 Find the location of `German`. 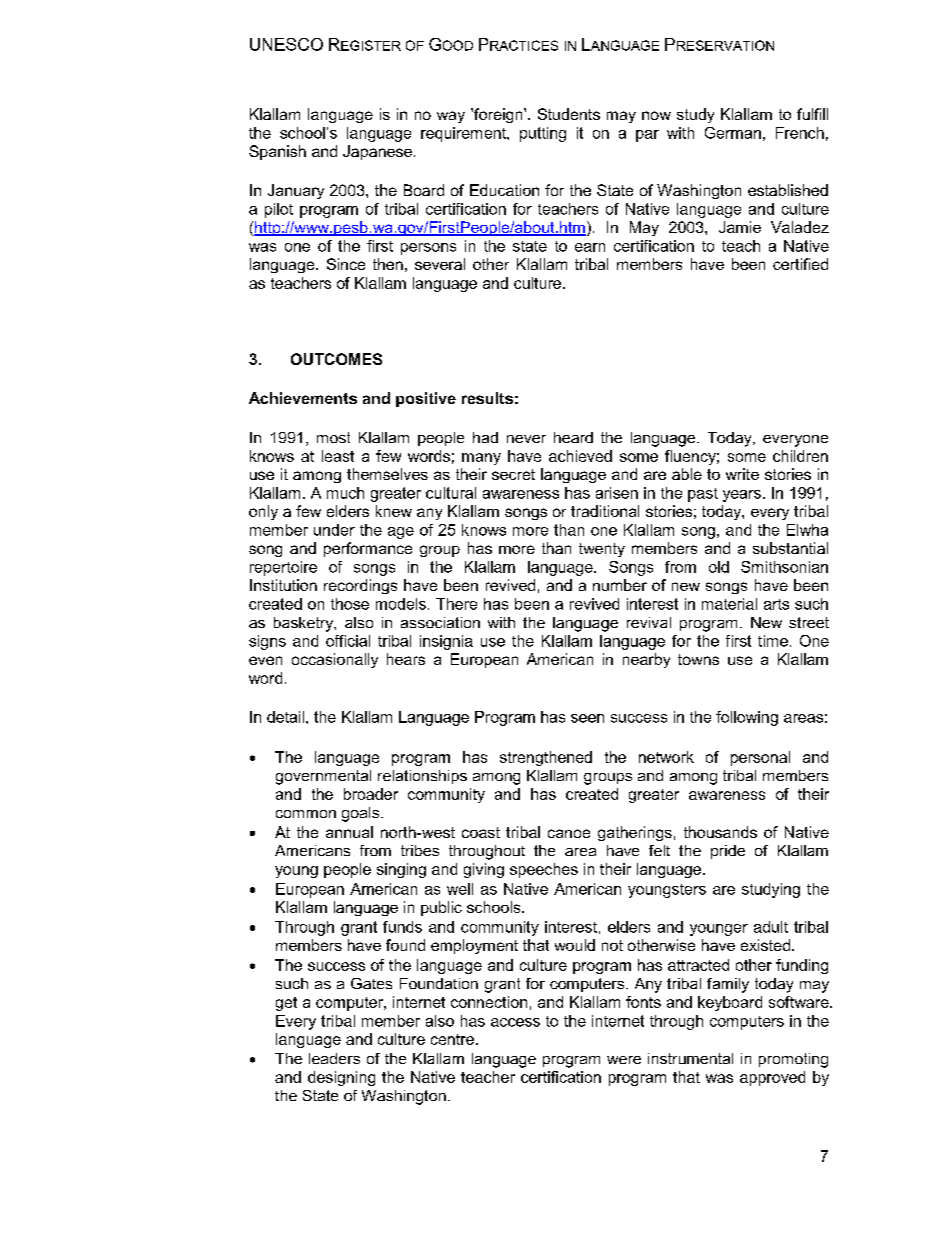

German is located at coordinates (733, 133).
